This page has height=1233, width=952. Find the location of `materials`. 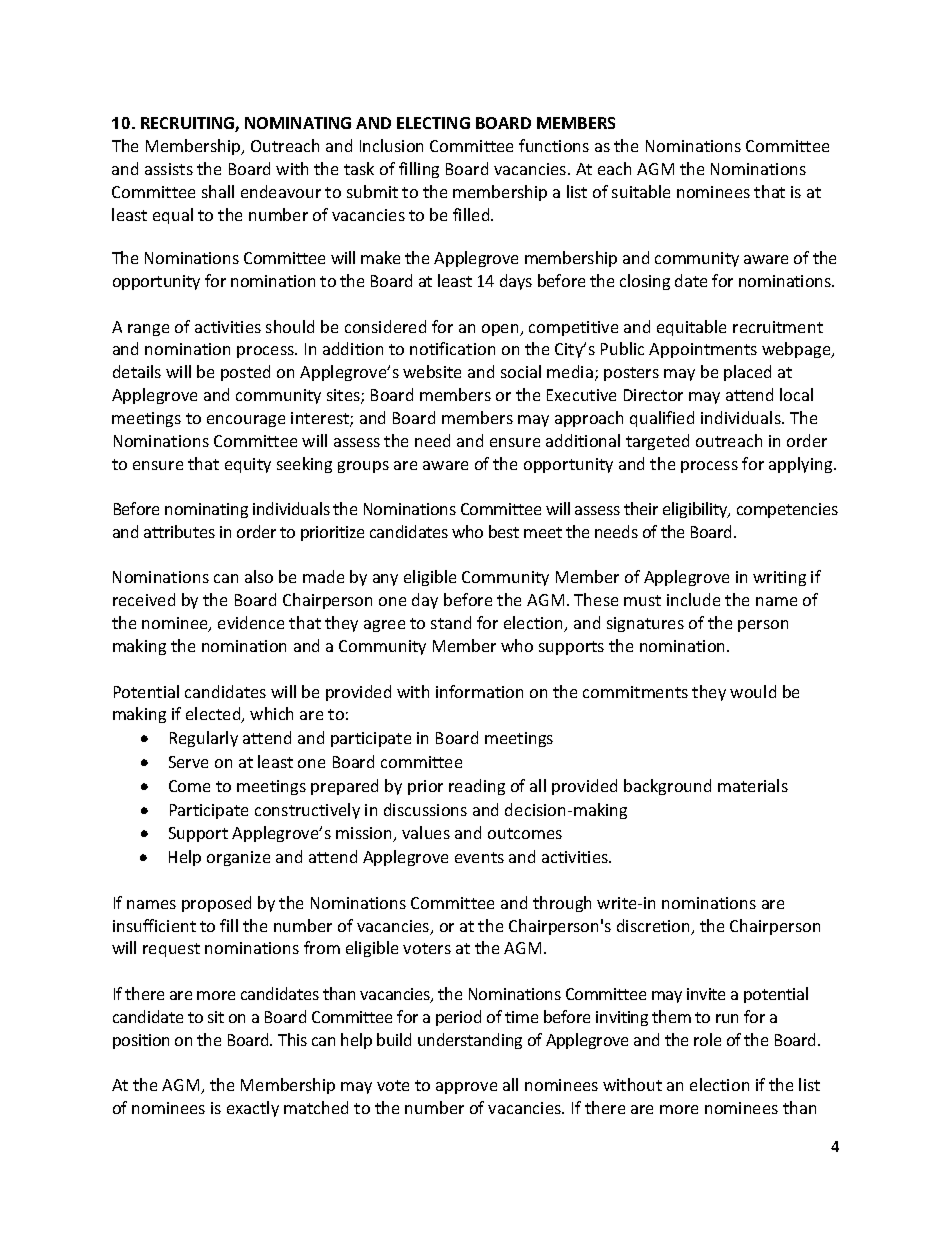

materials is located at coordinates (753, 785).
